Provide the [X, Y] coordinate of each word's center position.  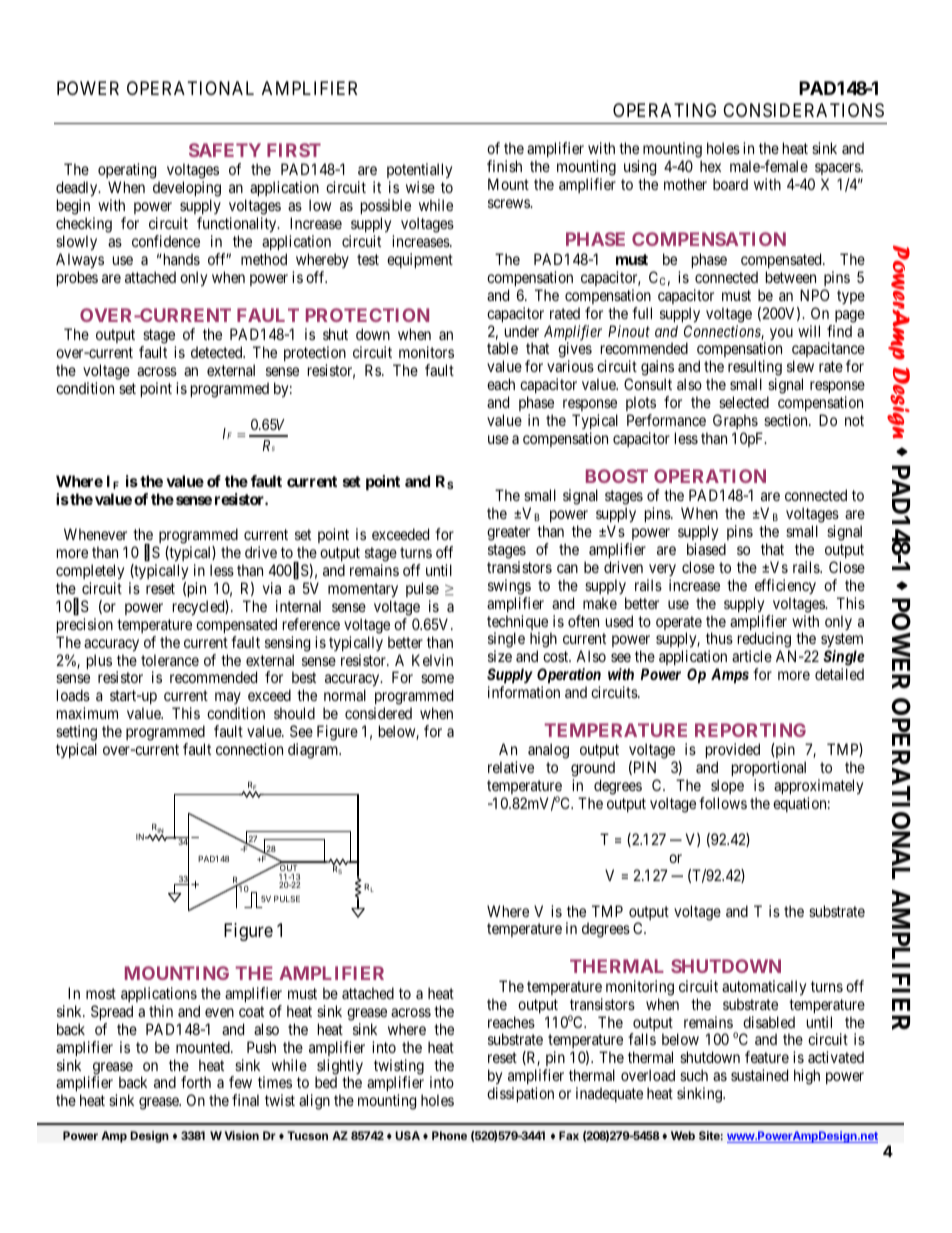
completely [90, 572]
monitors [426, 352]
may [228, 700]
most [101, 993]
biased [706, 549]
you [781, 334]
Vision [241, 1135]
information [524, 692]
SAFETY [225, 150]
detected [218, 352]
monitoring [640, 988]
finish [504, 166]
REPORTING [750, 730]
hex [710, 166]
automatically [764, 988]
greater [508, 533]
